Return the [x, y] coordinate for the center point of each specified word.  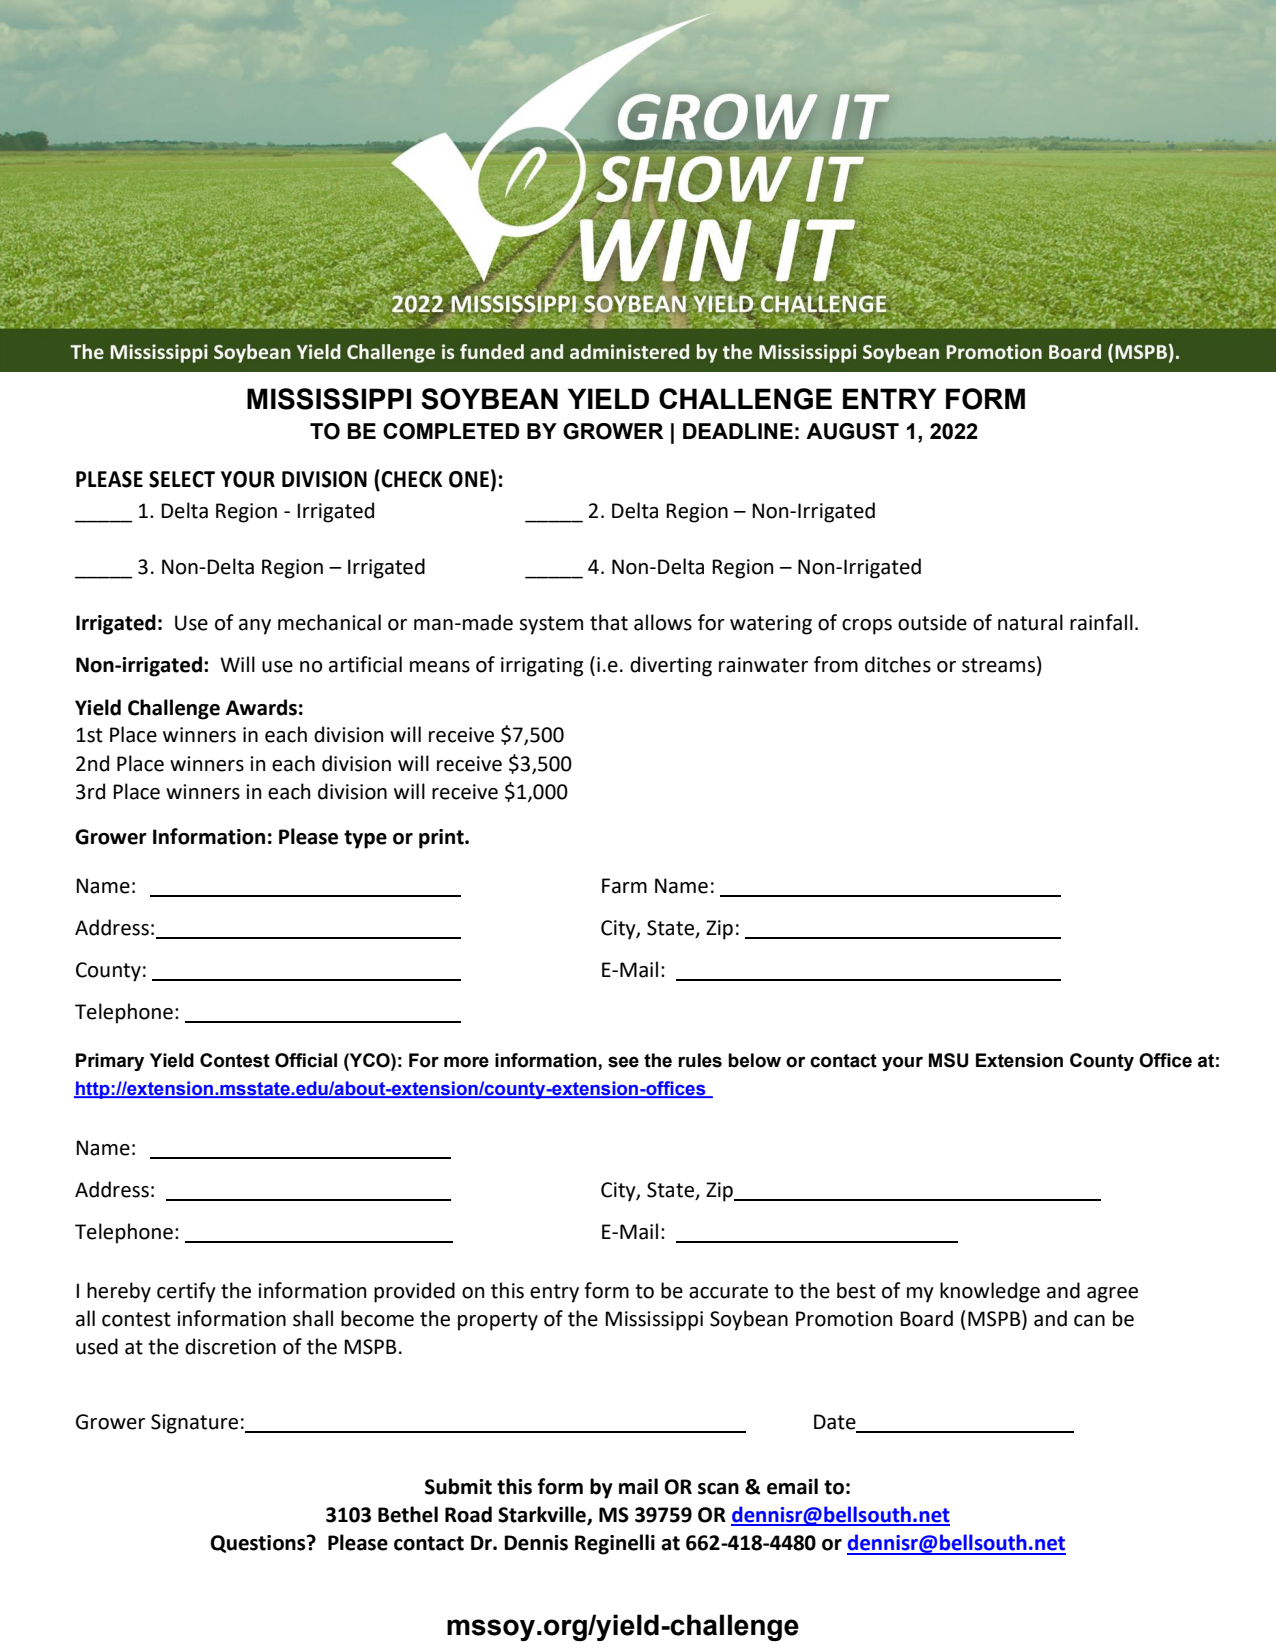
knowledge [990, 1292]
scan [718, 1489]
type [365, 839]
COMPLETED [451, 431]
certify [186, 1292]
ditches [898, 664]
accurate [728, 1291]
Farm [624, 886]
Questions [259, 1544]
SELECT [182, 479]
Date [835, 1422]
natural [1030, 622]
